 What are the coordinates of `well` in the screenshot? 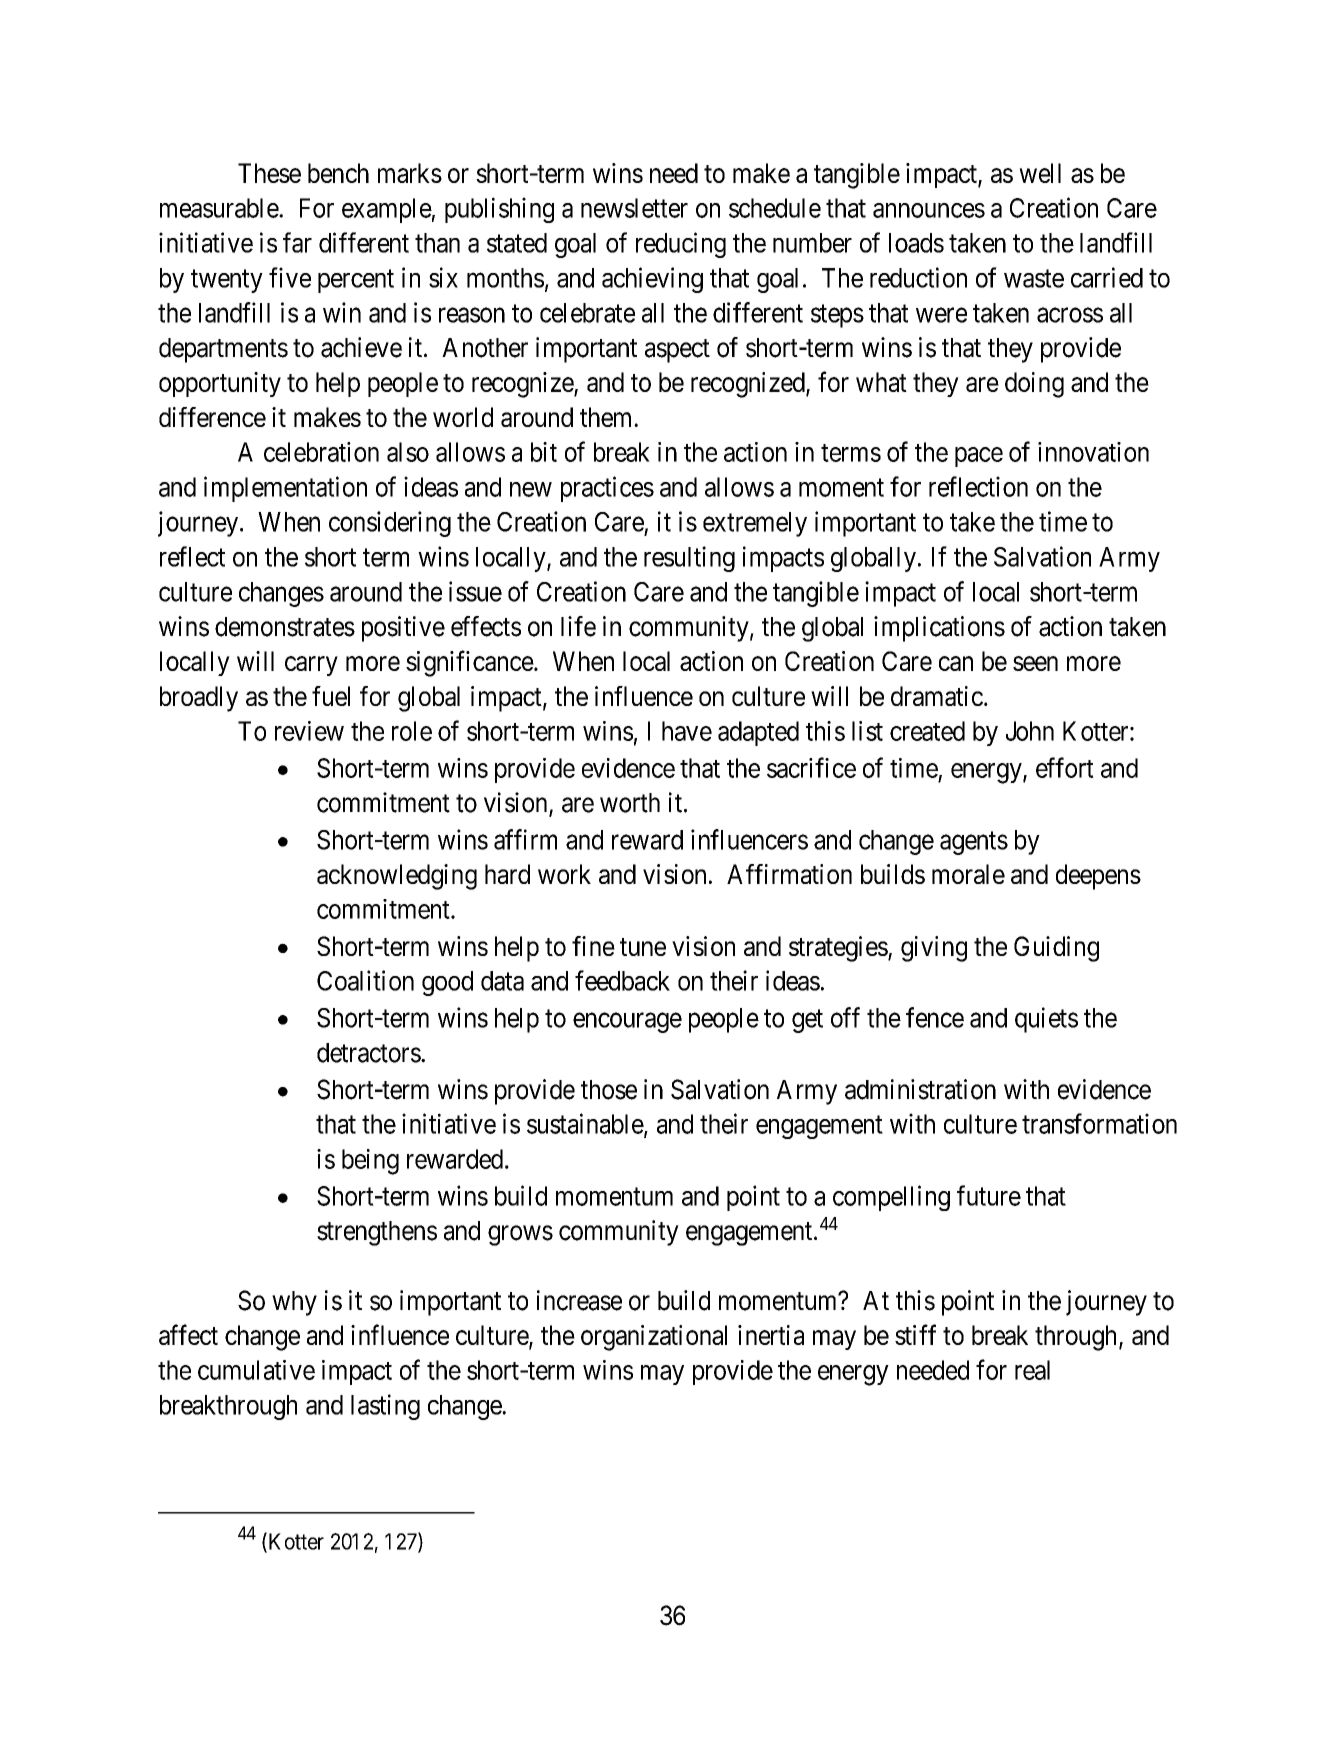 It's located at (1040, 173).
